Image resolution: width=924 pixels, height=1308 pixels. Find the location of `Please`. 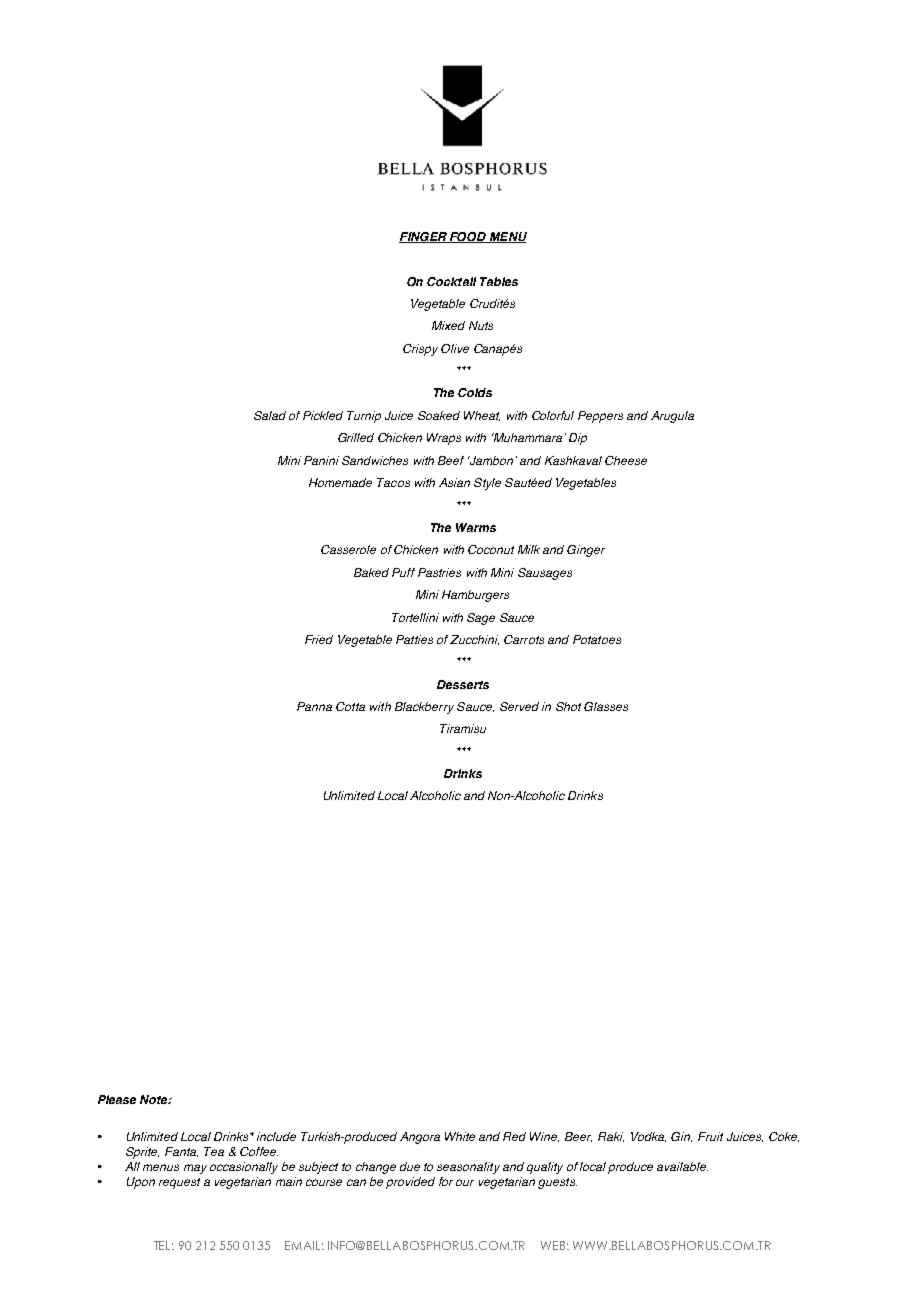

Please is located at coordinates (117, 1099).
